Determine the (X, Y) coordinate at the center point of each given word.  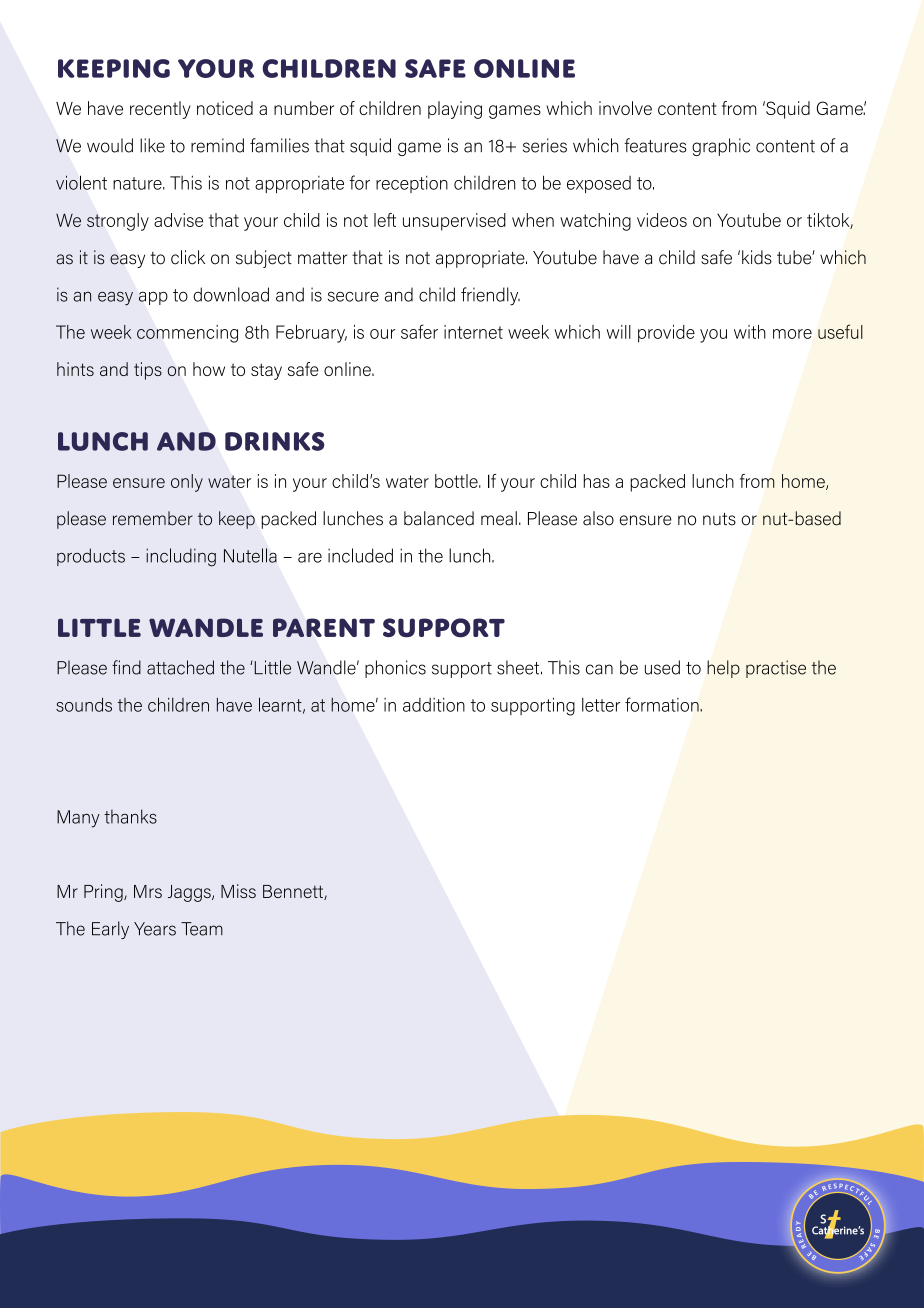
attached (180, 667)
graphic (721, 147)
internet (473, 332)
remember (153, 518)
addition (434, 705)
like (152, 145)
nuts (719, 519)
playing (455, 110)
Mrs (148, 891)
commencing (187, 334)
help (723, 669)
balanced (439, 518)
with (750, 332)
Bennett (294, 892)
